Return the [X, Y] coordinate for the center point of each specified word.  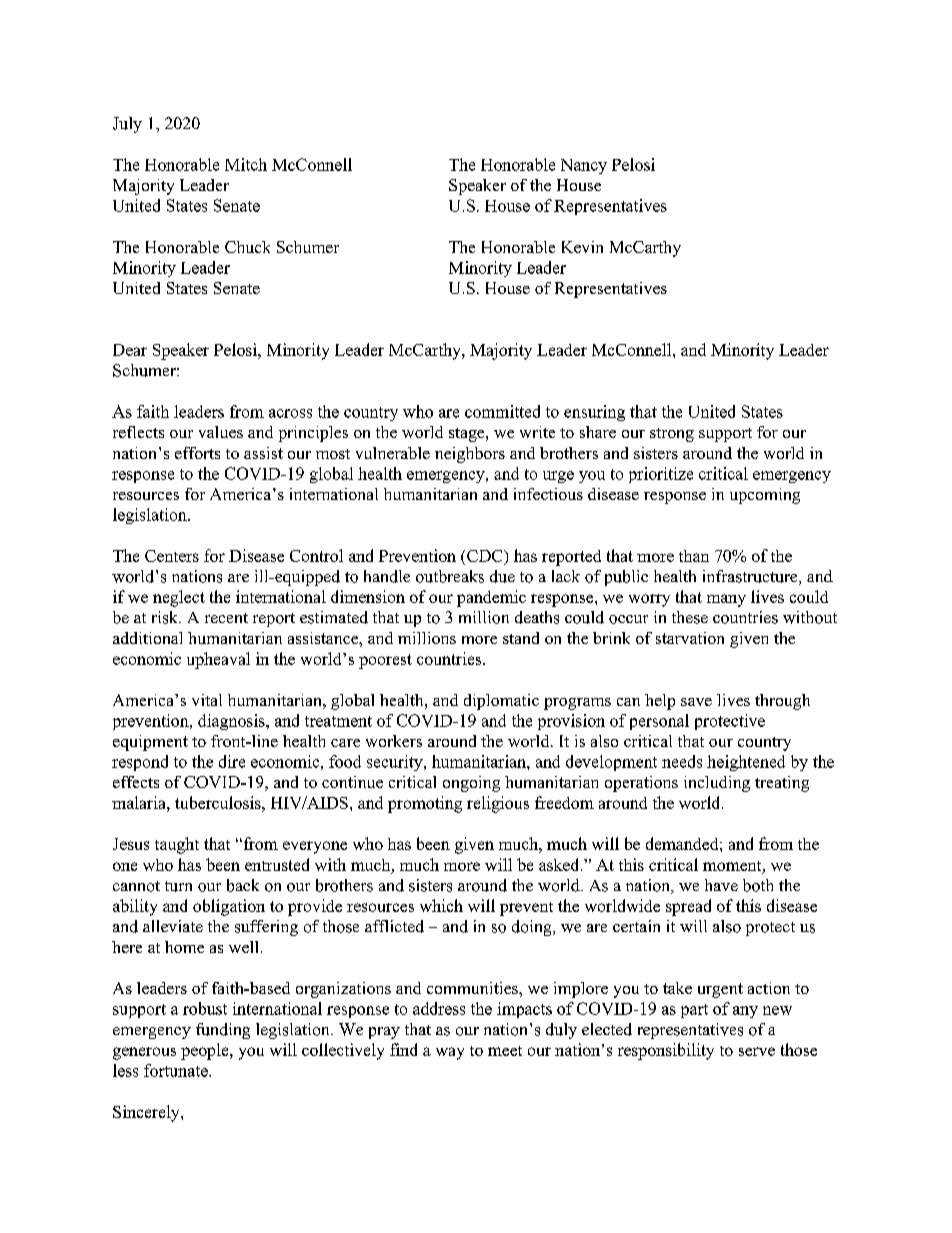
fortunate [177, 1070]
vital [207, 700]
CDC [486, 556]
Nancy [584, 166]
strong [672, 435]
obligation [229, 907]
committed [502, 411]
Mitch [246, 164]
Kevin [582, 247]
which [441, 905]
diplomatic [501, 702]
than [694, 556]
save [696, 702]
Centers [172, 556]
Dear [130, 350]
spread [688, 907]
